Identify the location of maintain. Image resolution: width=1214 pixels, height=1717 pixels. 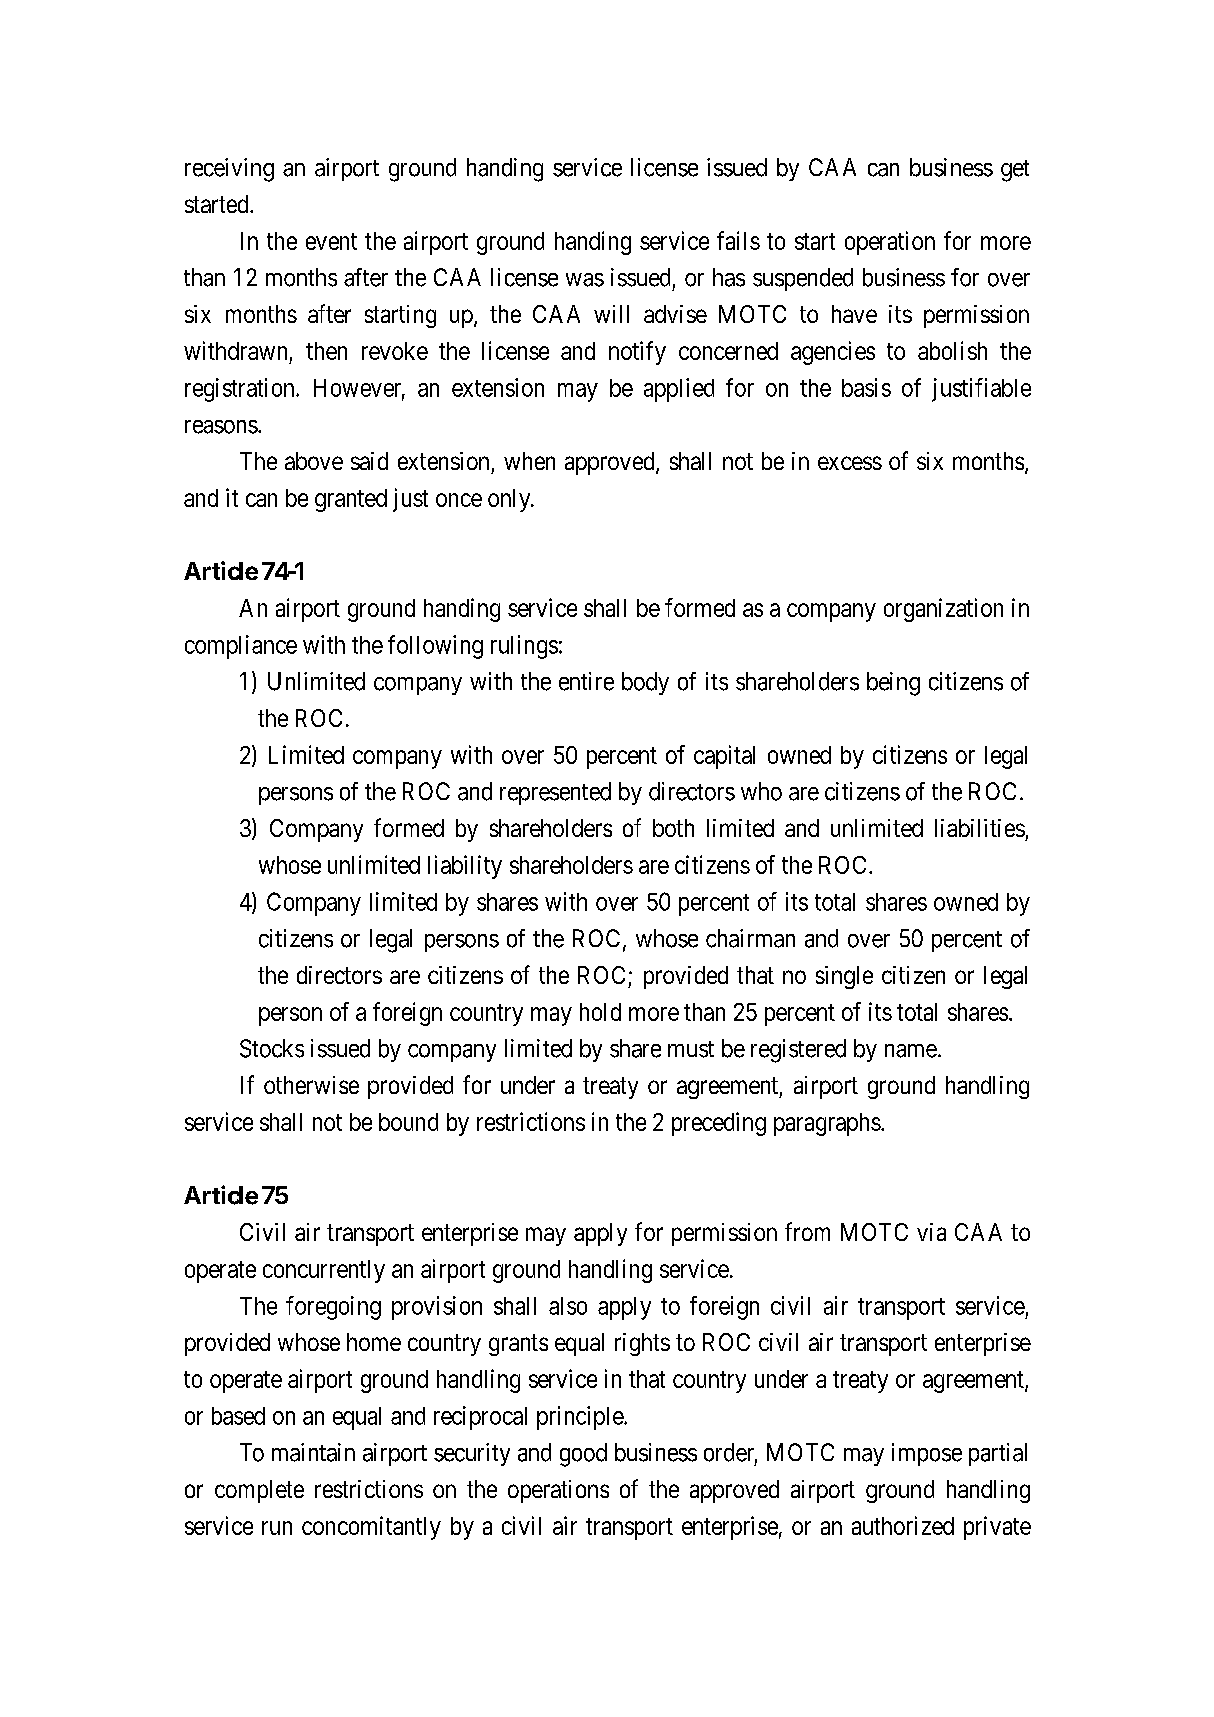
(313, 1452).
